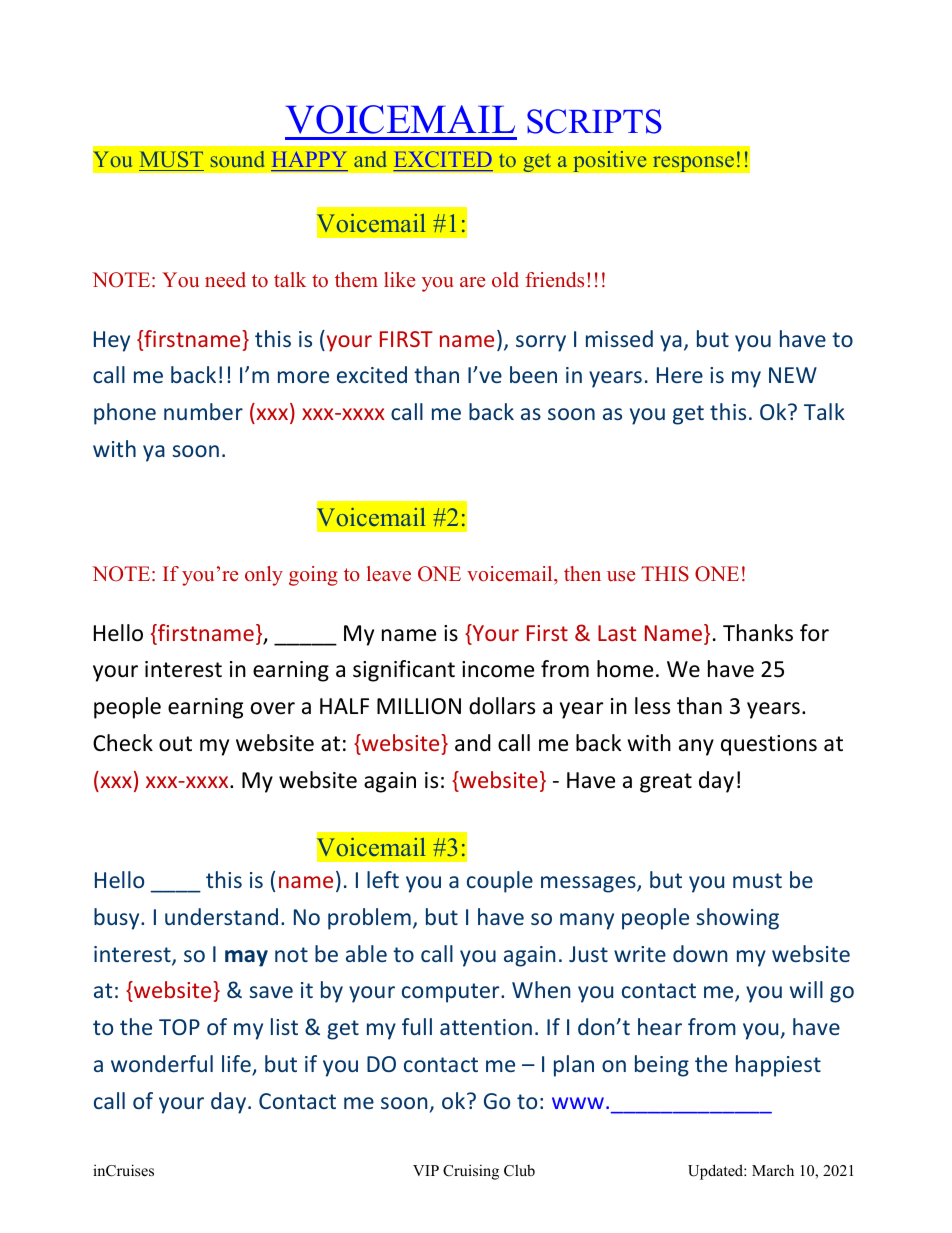  I want to click on only, so click(264, 576).
